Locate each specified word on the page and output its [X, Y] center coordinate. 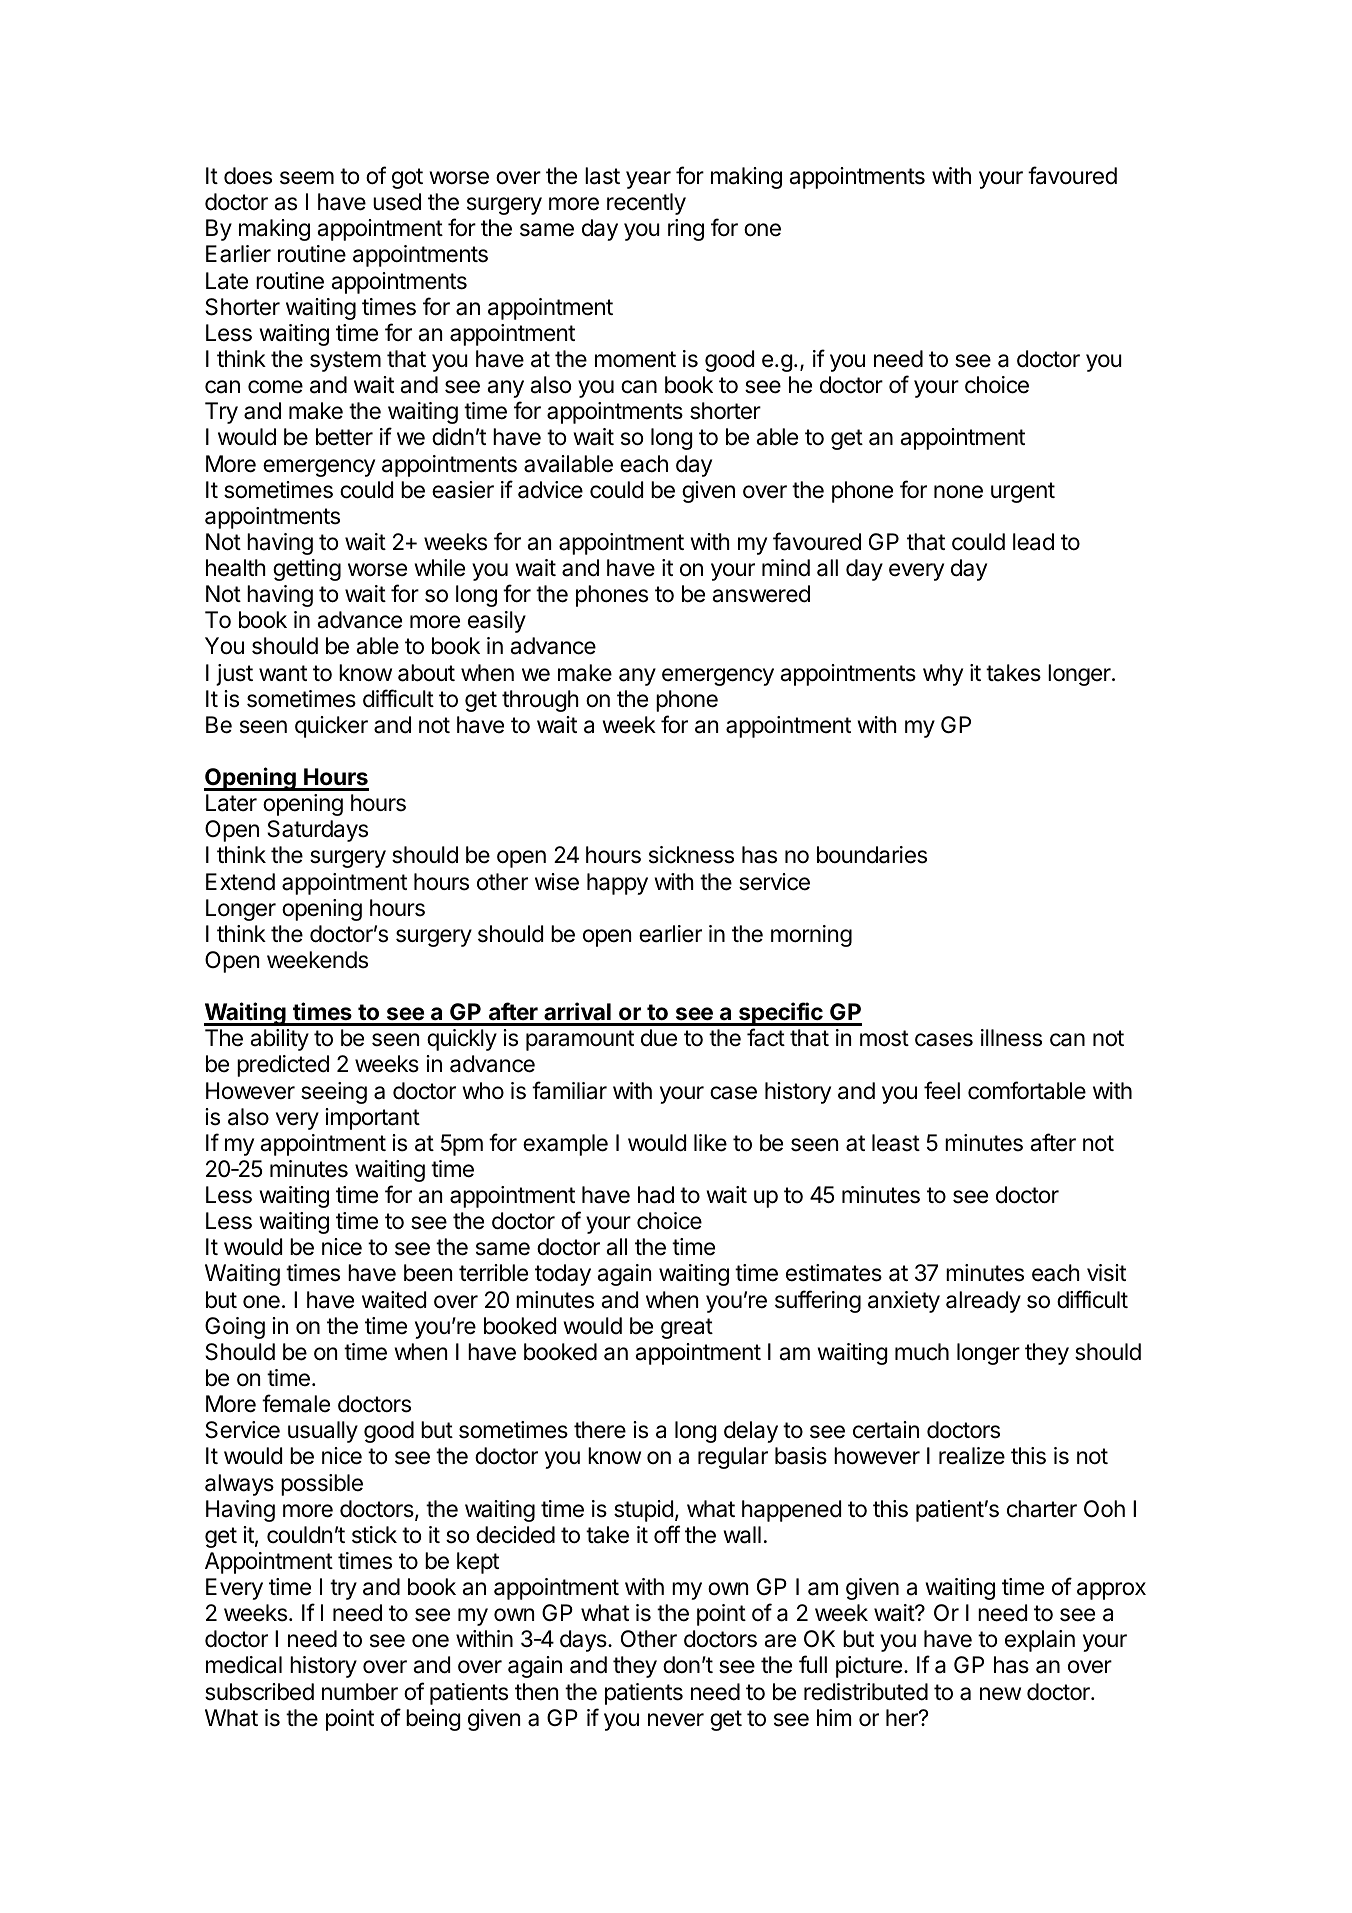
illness [1011, 1038]
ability [279, 1040]
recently [646, 204]
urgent [1023, 492]
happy [617, 884]
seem [307, 178]
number [360, 1692]
